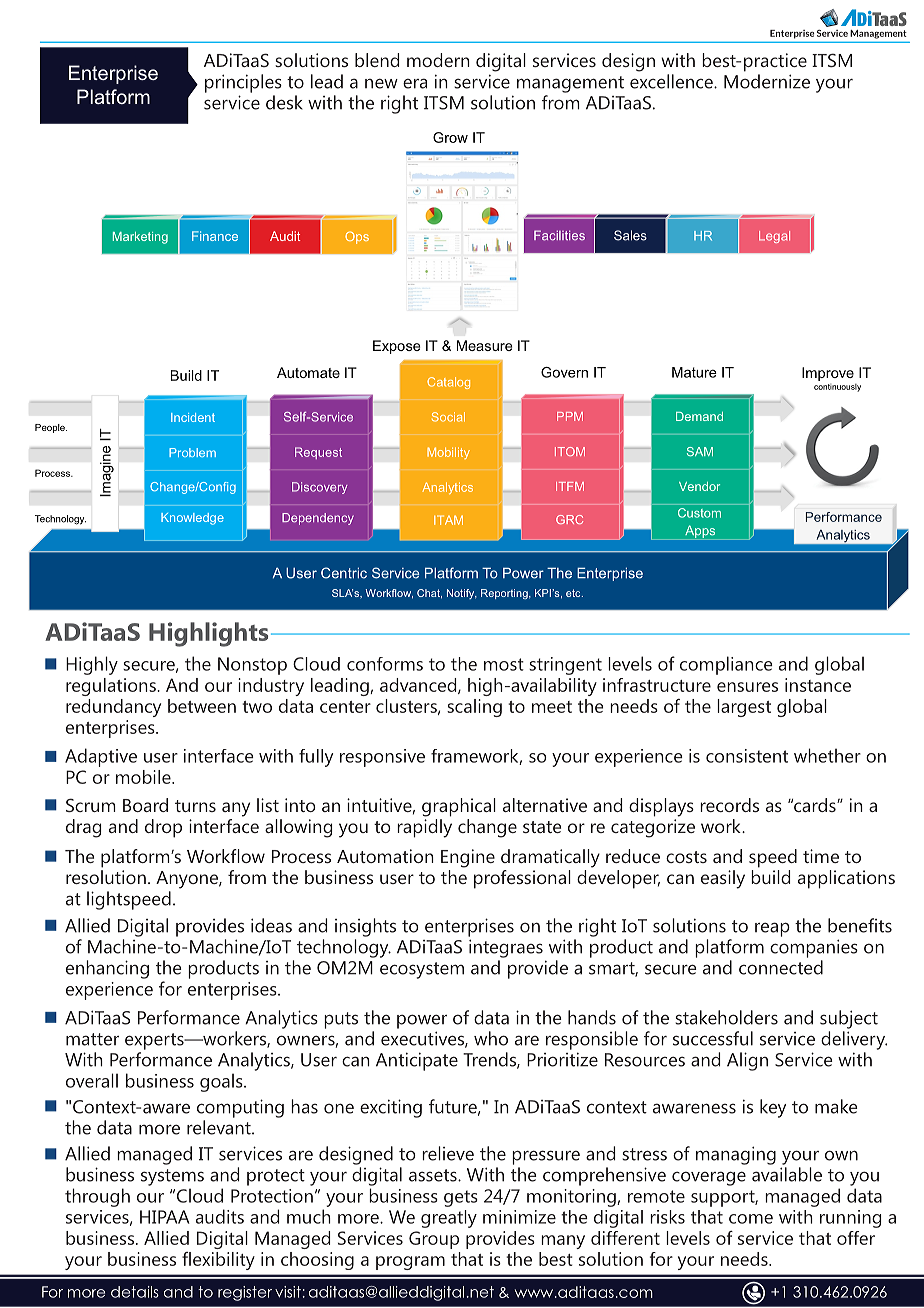 Image resolution: width=924 pixels, height=1308 pixels. Describe the element at coordinates (723, 879) in the image. I see `easily` at that location.
